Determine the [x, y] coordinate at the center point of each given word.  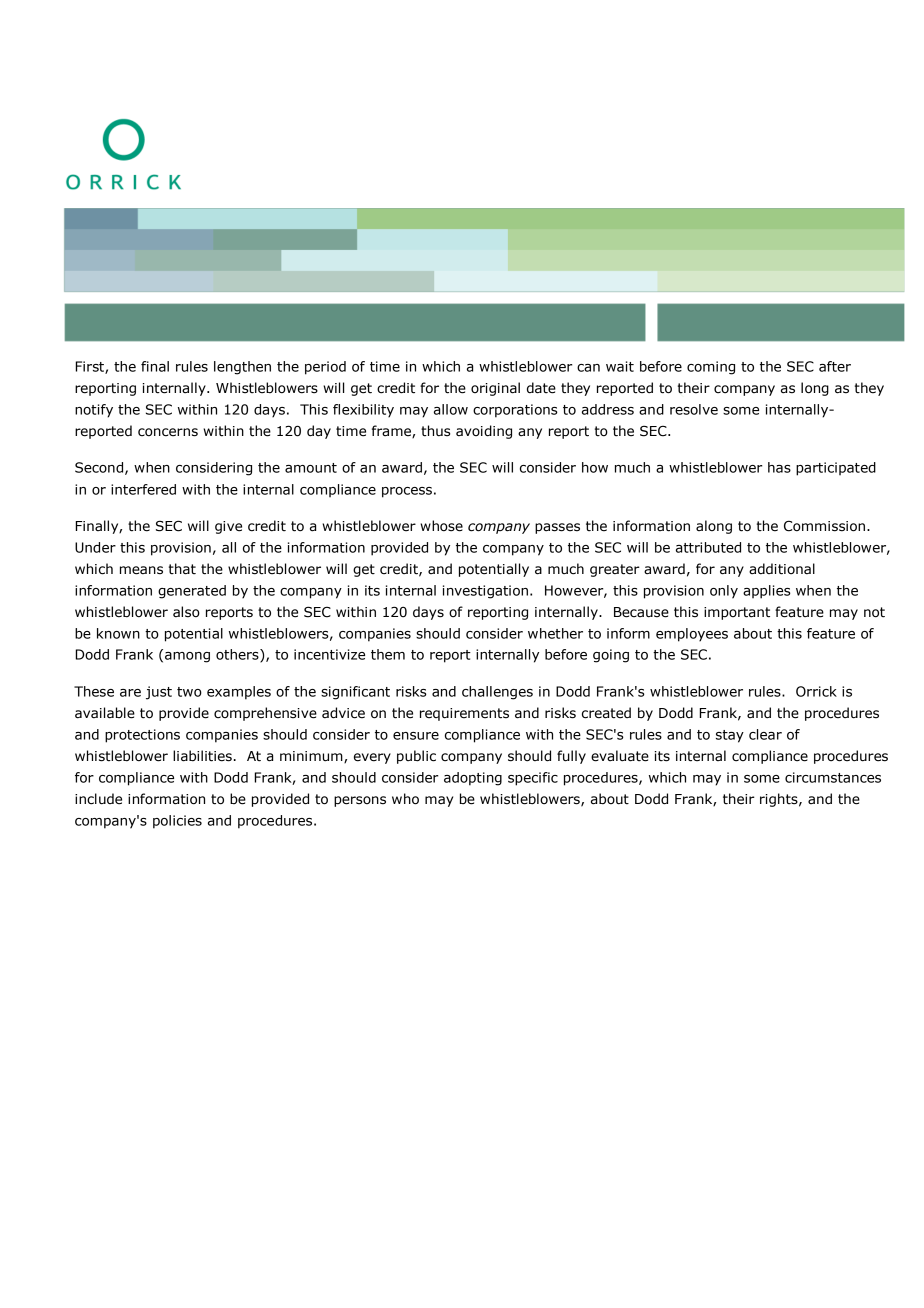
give [228, 527]
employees [692, 635]
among [187, 657]
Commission [824, 526]
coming [711, 368]
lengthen [242, 368]
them [388, 654]
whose [441, 526]
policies [177, 822]
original [495, 389]
